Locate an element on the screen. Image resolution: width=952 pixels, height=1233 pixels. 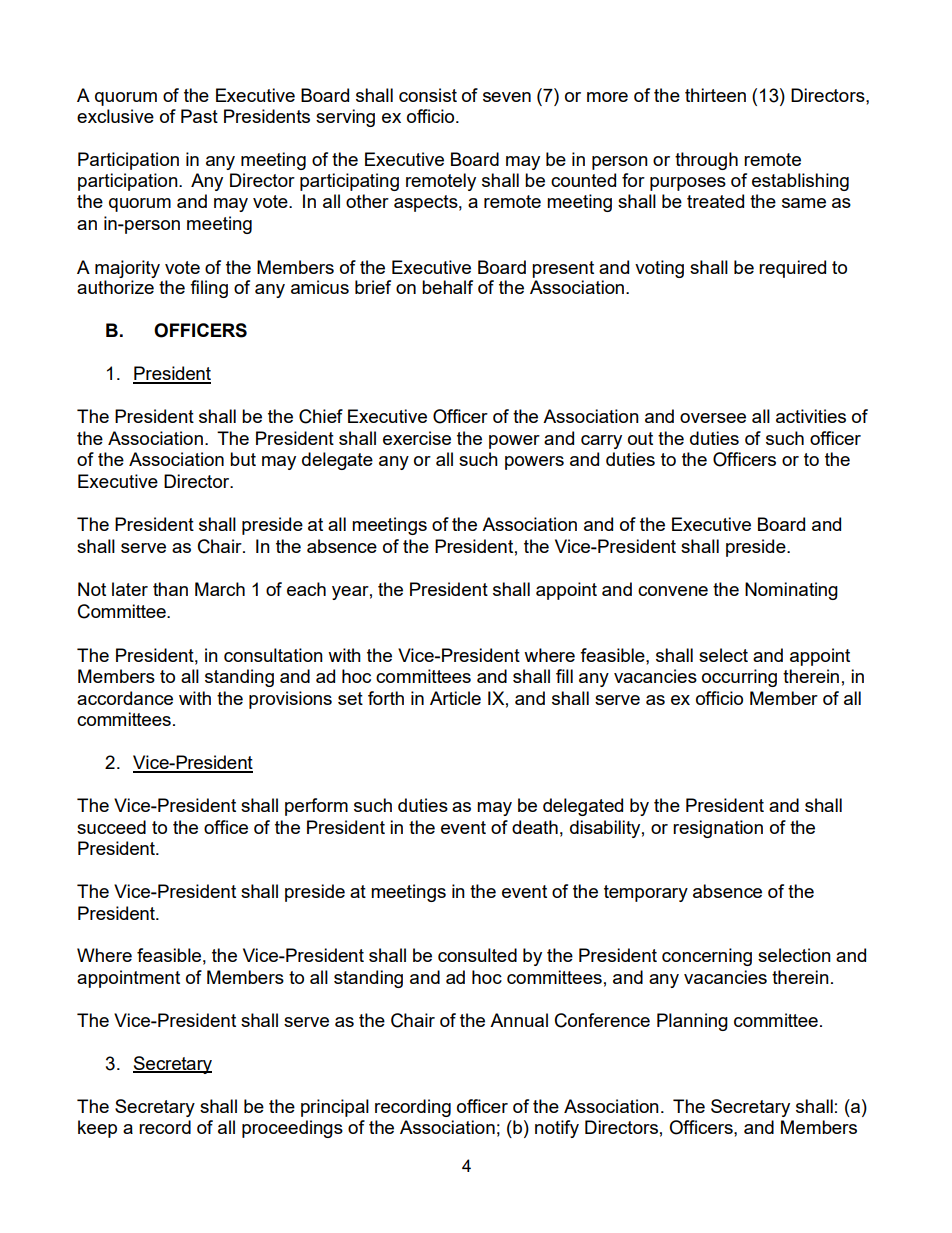
keep is located at coordinates (97, 1129).
